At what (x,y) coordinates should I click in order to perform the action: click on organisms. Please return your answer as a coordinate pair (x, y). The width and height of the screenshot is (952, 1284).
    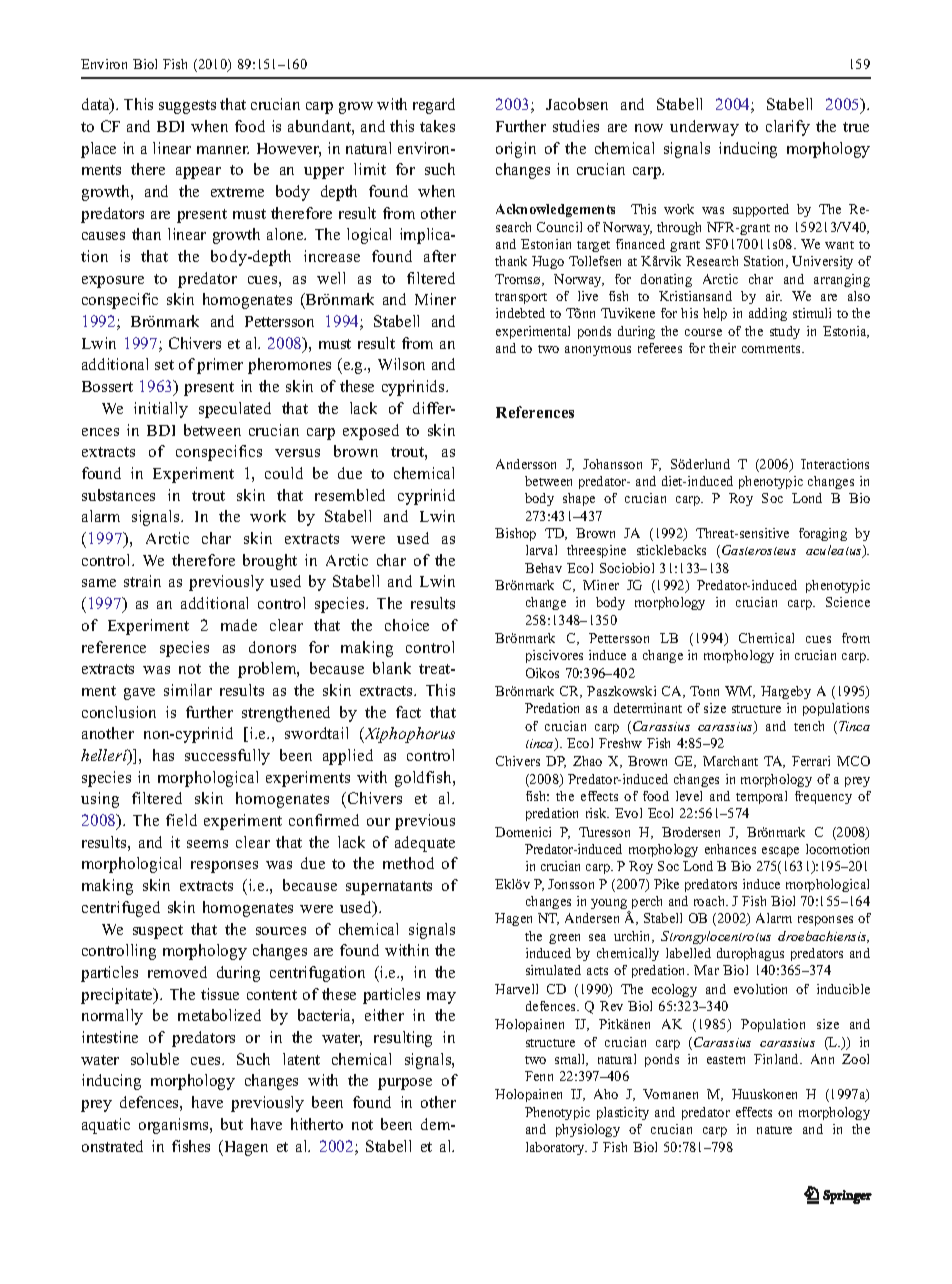
    Looking at the image, I should click on (175, 1126).
